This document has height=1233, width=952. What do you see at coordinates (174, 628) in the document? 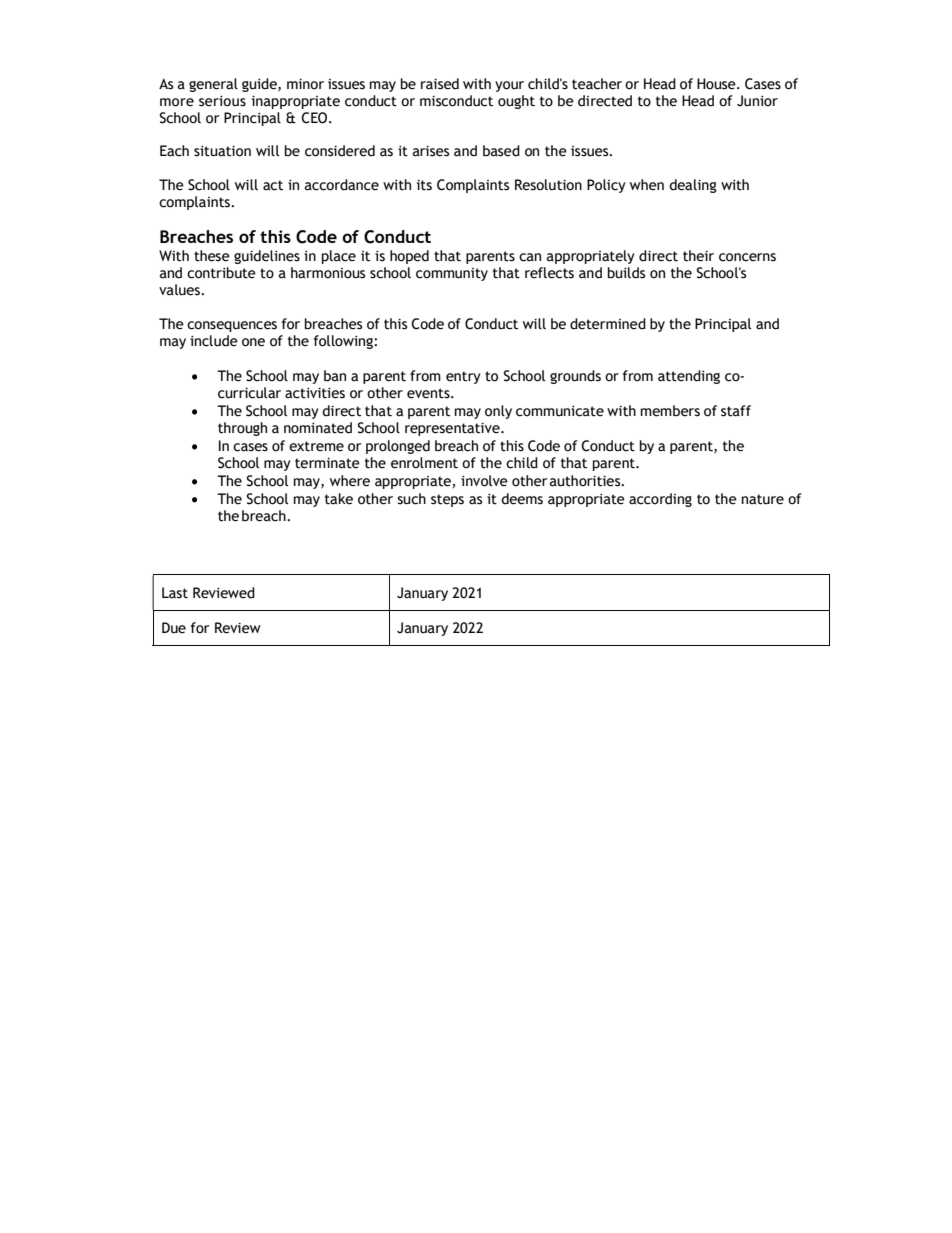
I see `Due` at bounding box center [174, 628].
